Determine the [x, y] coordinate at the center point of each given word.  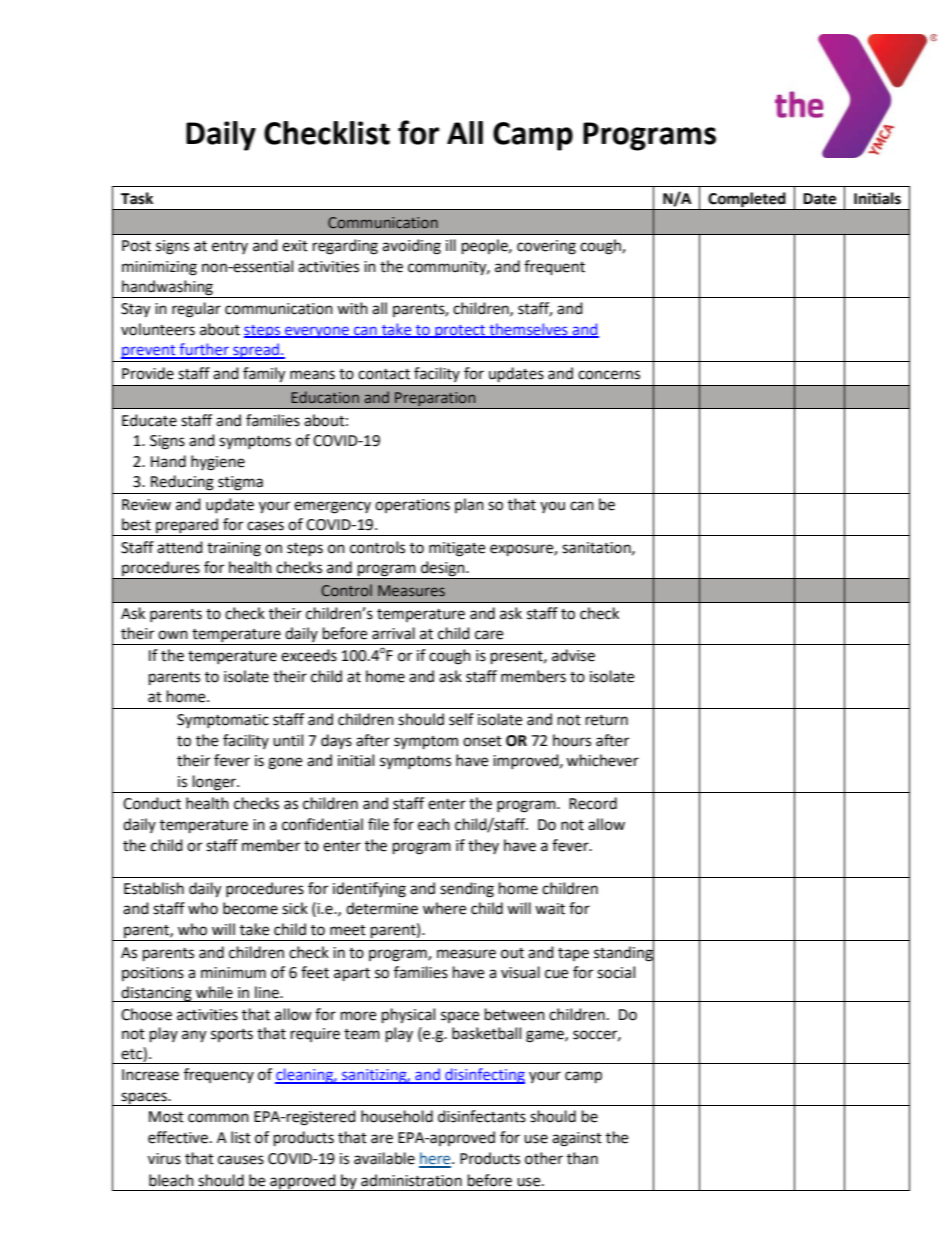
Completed [746, 199]
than [582, 1158]
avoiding [411, 247]
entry [230, 247]
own [173, 635]
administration [411, 1180]
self [461, 719]
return [607, 720]
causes [241, 1160]
